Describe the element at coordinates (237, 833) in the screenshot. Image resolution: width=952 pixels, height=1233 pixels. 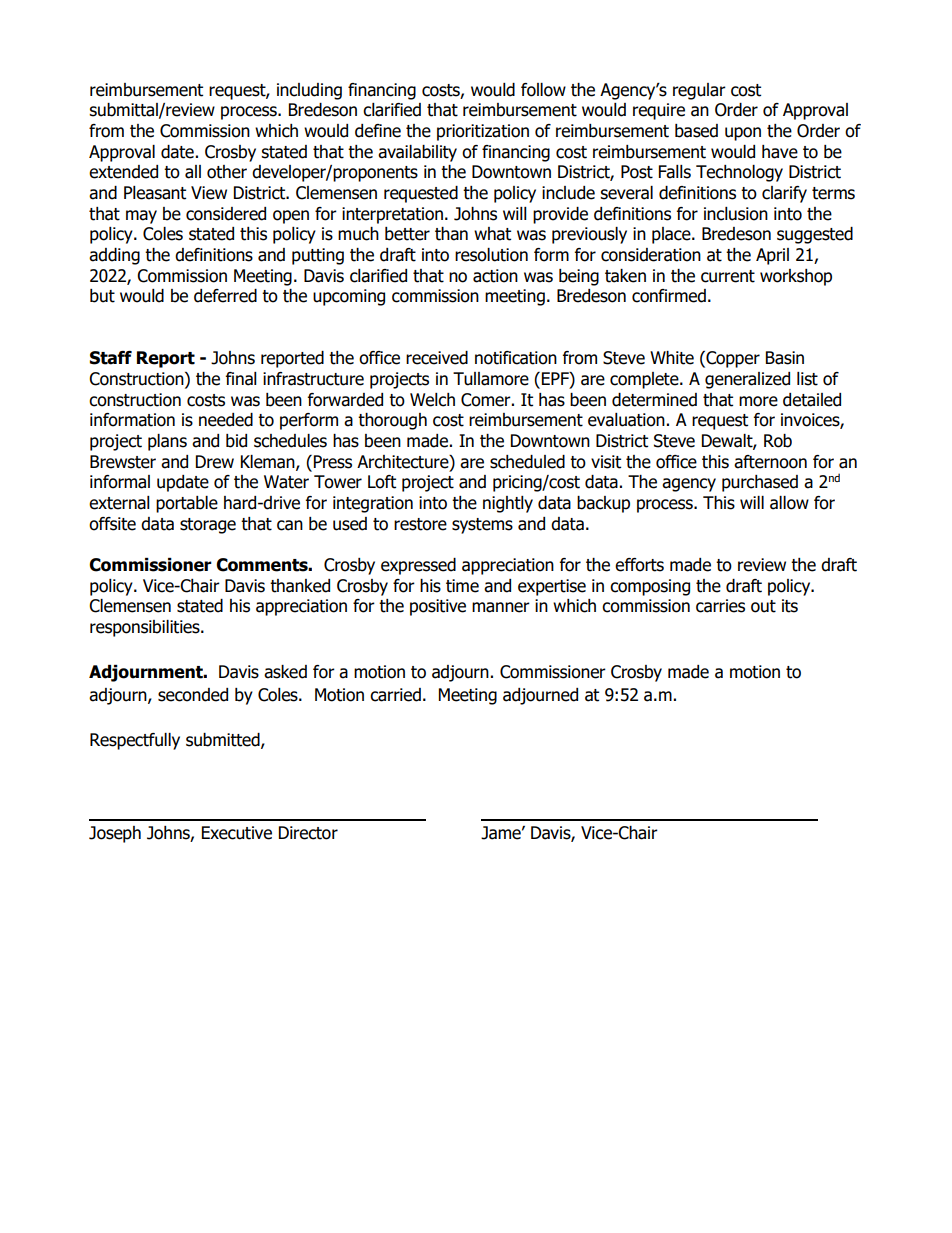
I see `Executive` at that location.
